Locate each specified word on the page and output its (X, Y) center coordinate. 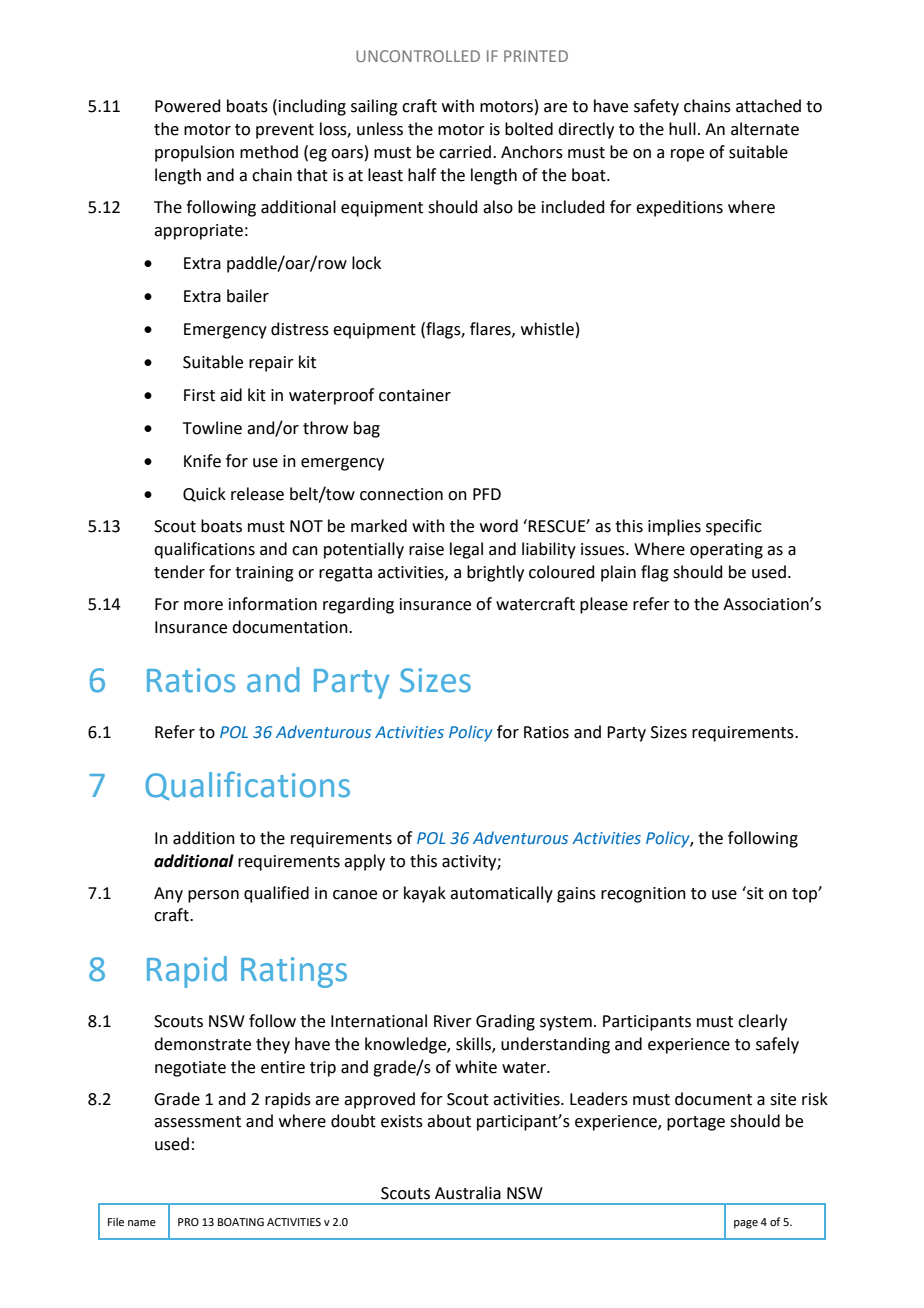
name (142, 1223)
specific (734, 527)
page (746, 1224)
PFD (487, 494)
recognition (643, 895)
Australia (468, 1193)
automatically (501, 894)
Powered (188, 106)
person (213, 896)
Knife (202, 461)
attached (768, 106)
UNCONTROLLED (418, 56)
